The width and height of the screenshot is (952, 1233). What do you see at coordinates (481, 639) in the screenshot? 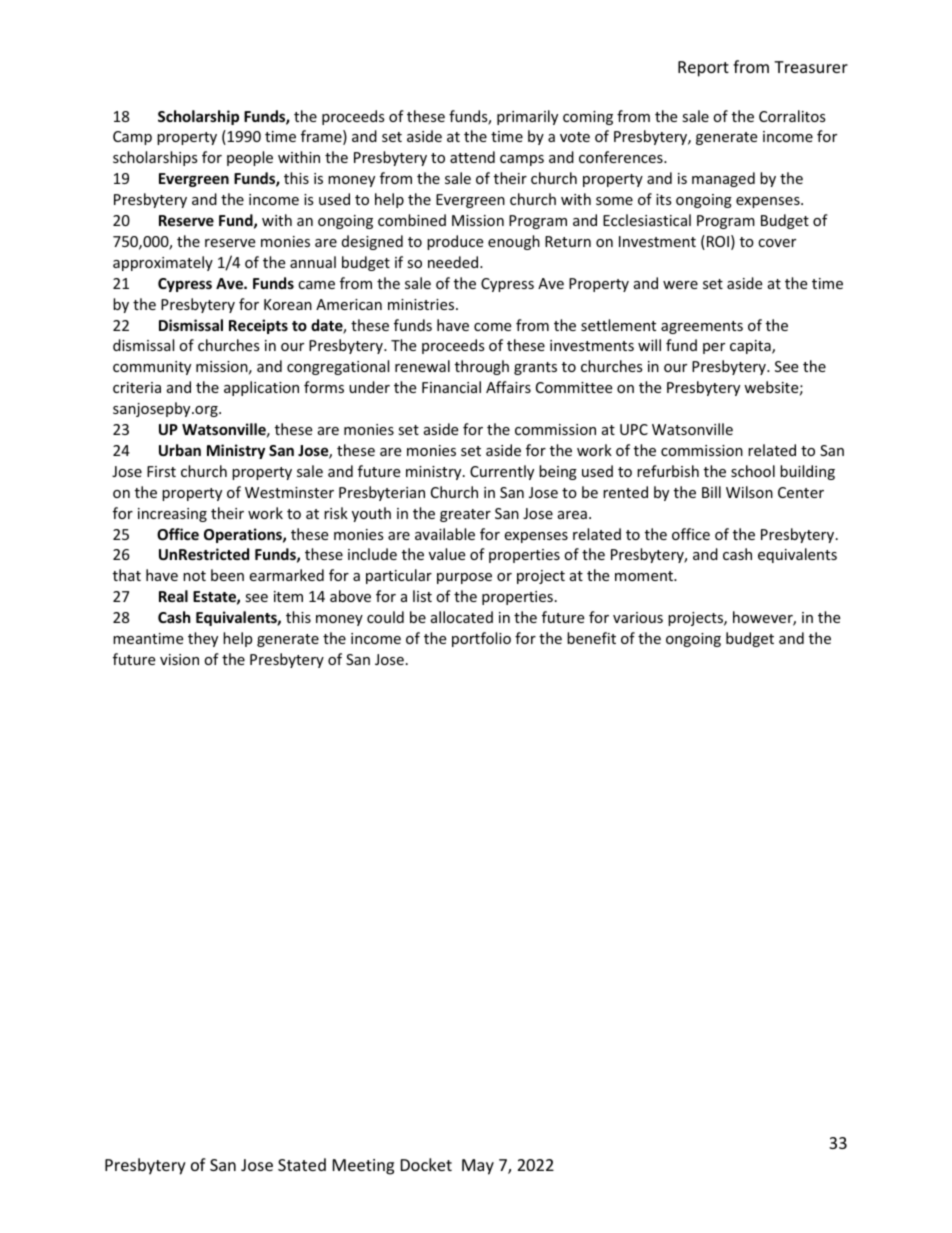
I see `portfolio` at bounding box center [481, 639].
